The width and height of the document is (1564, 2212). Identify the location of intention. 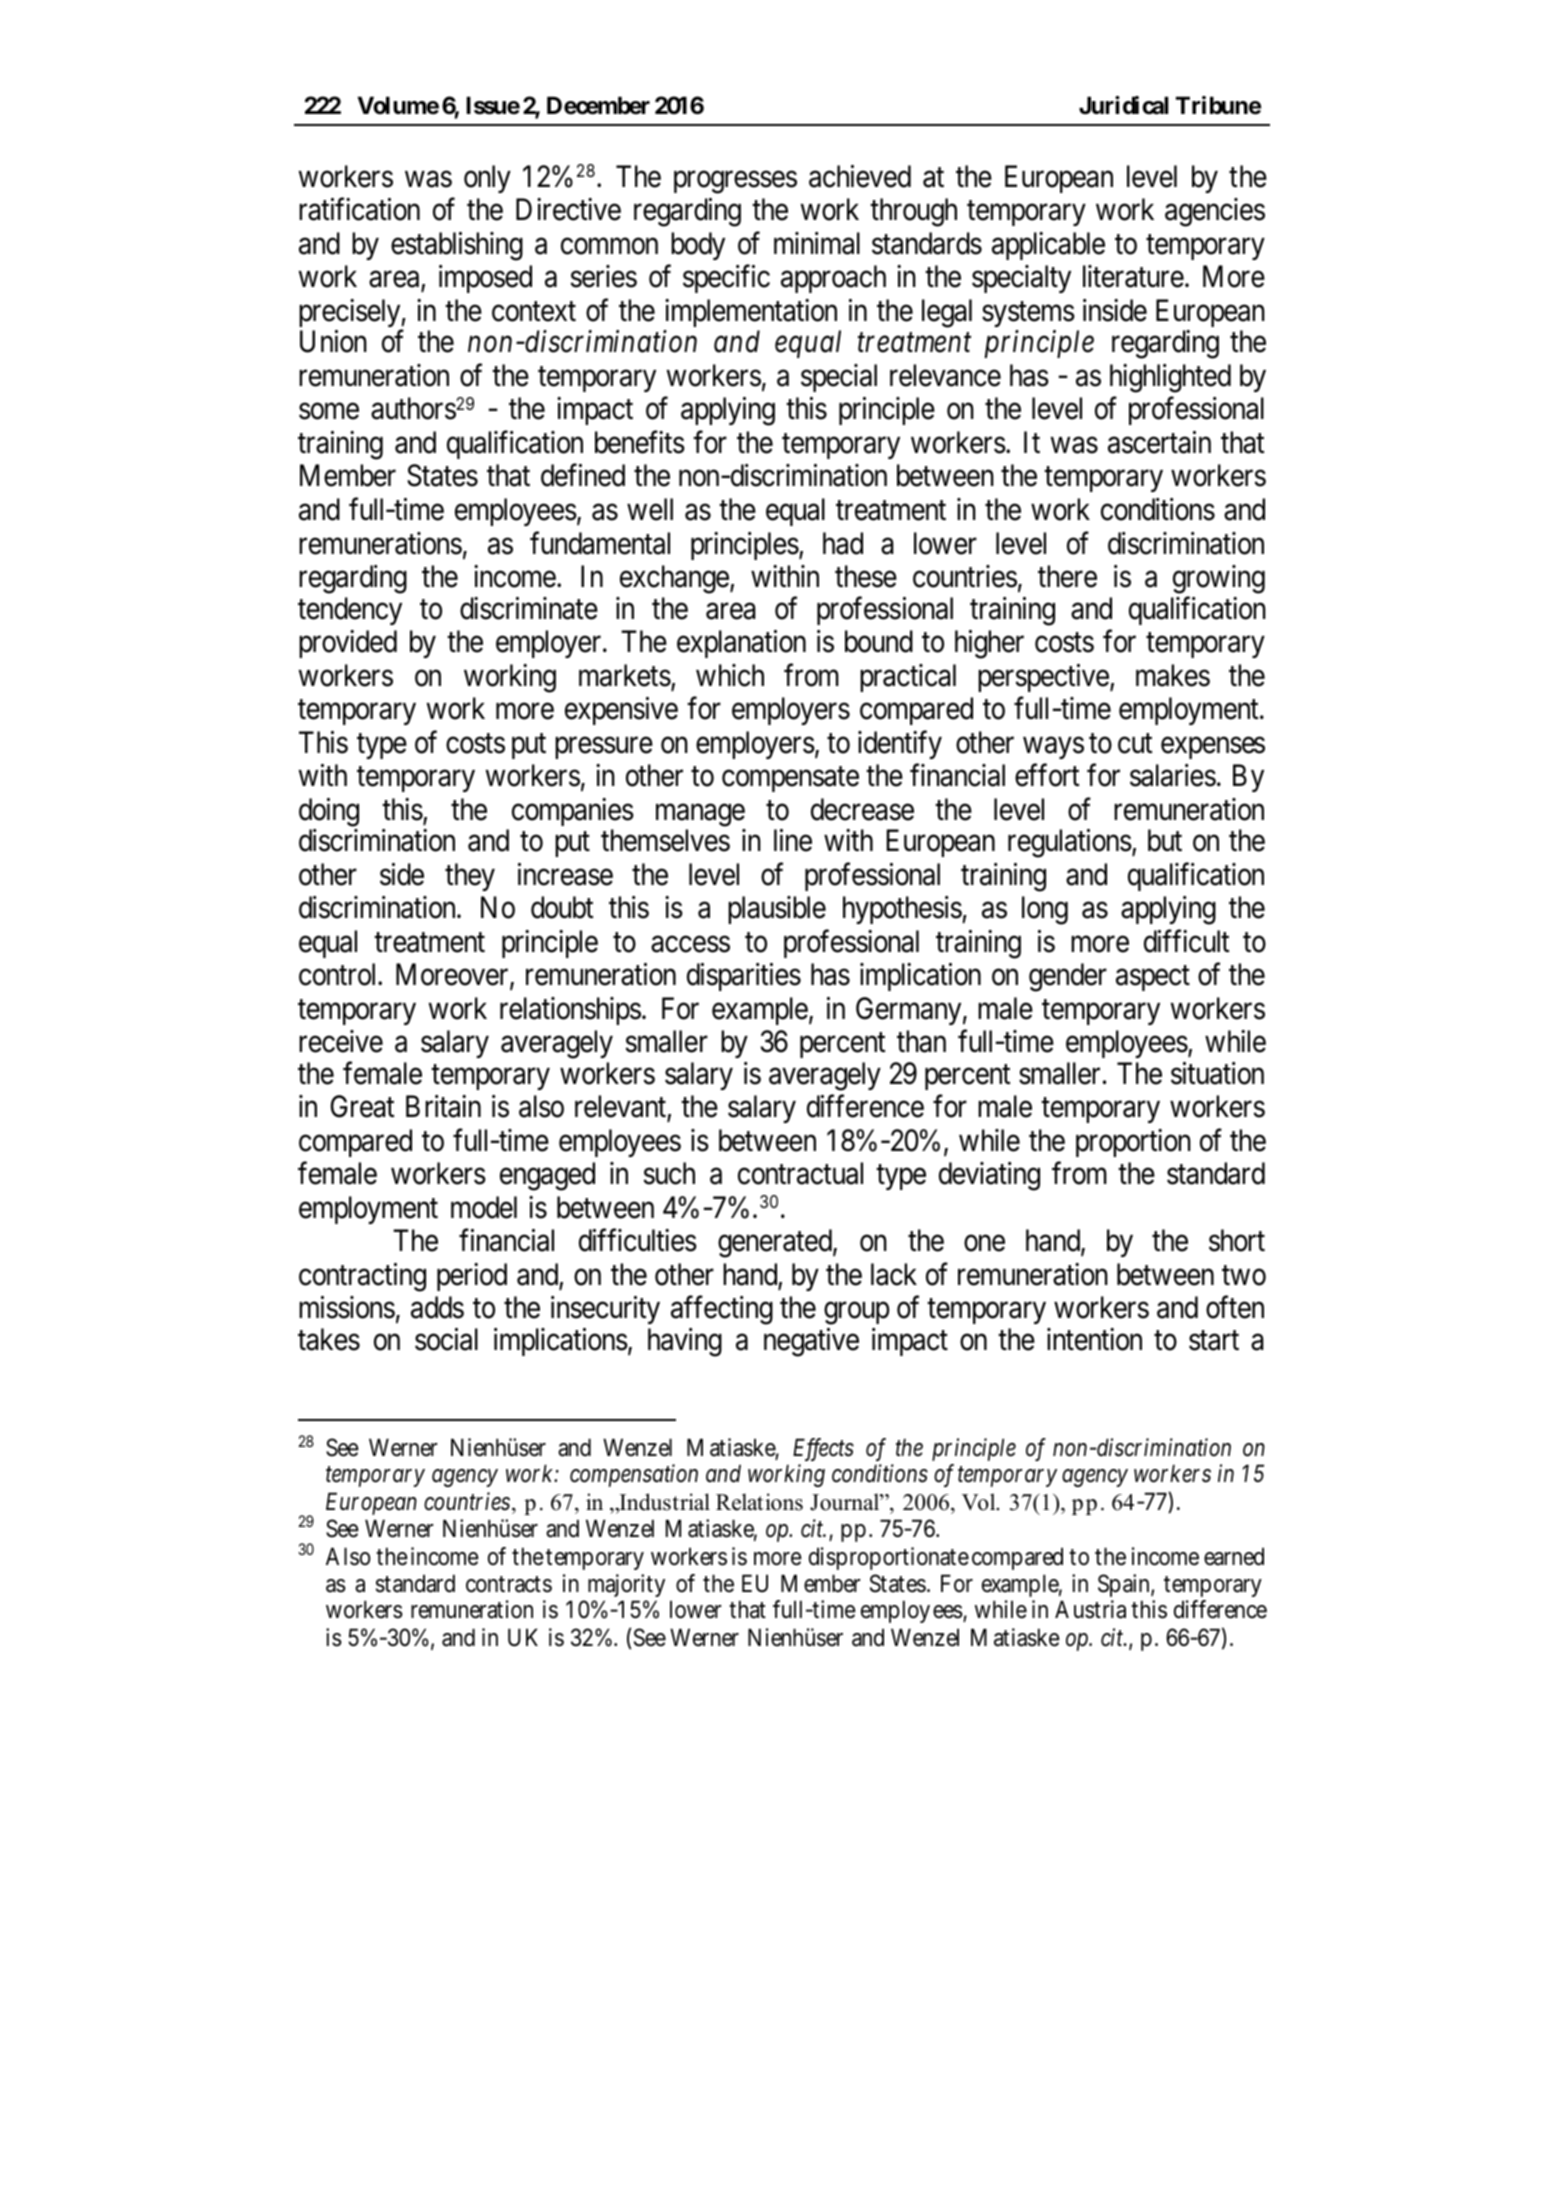
(1094, 1339).
